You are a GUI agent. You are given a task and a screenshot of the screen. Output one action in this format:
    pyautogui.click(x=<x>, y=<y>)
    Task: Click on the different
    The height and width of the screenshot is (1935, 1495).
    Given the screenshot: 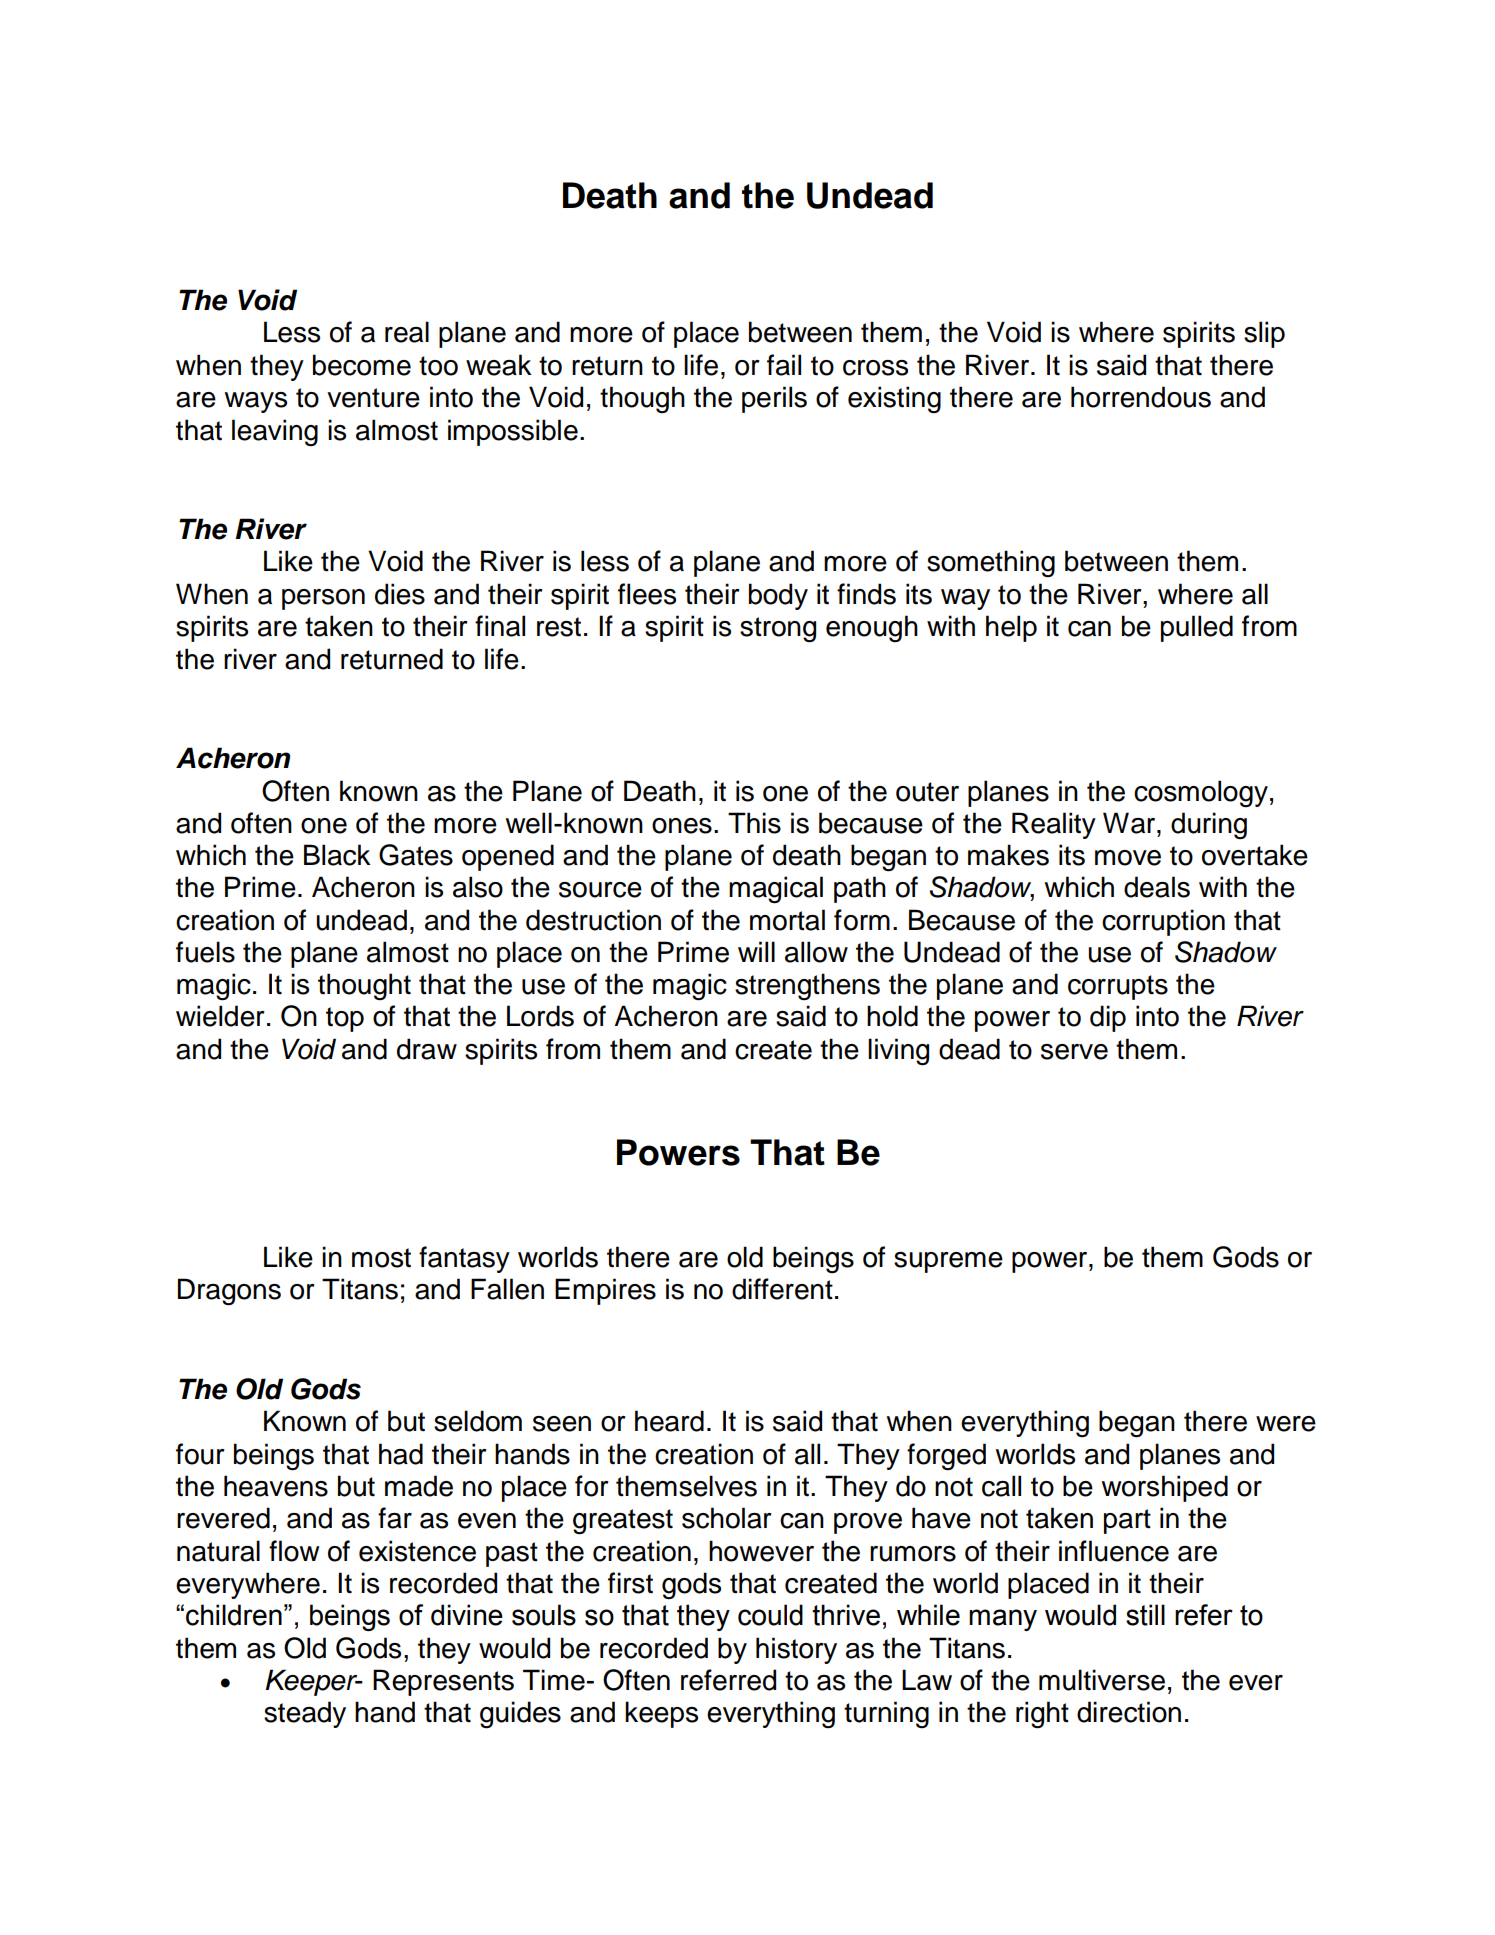 What is the action you would take?
    pyautogui.click(x=782, y=1289)
